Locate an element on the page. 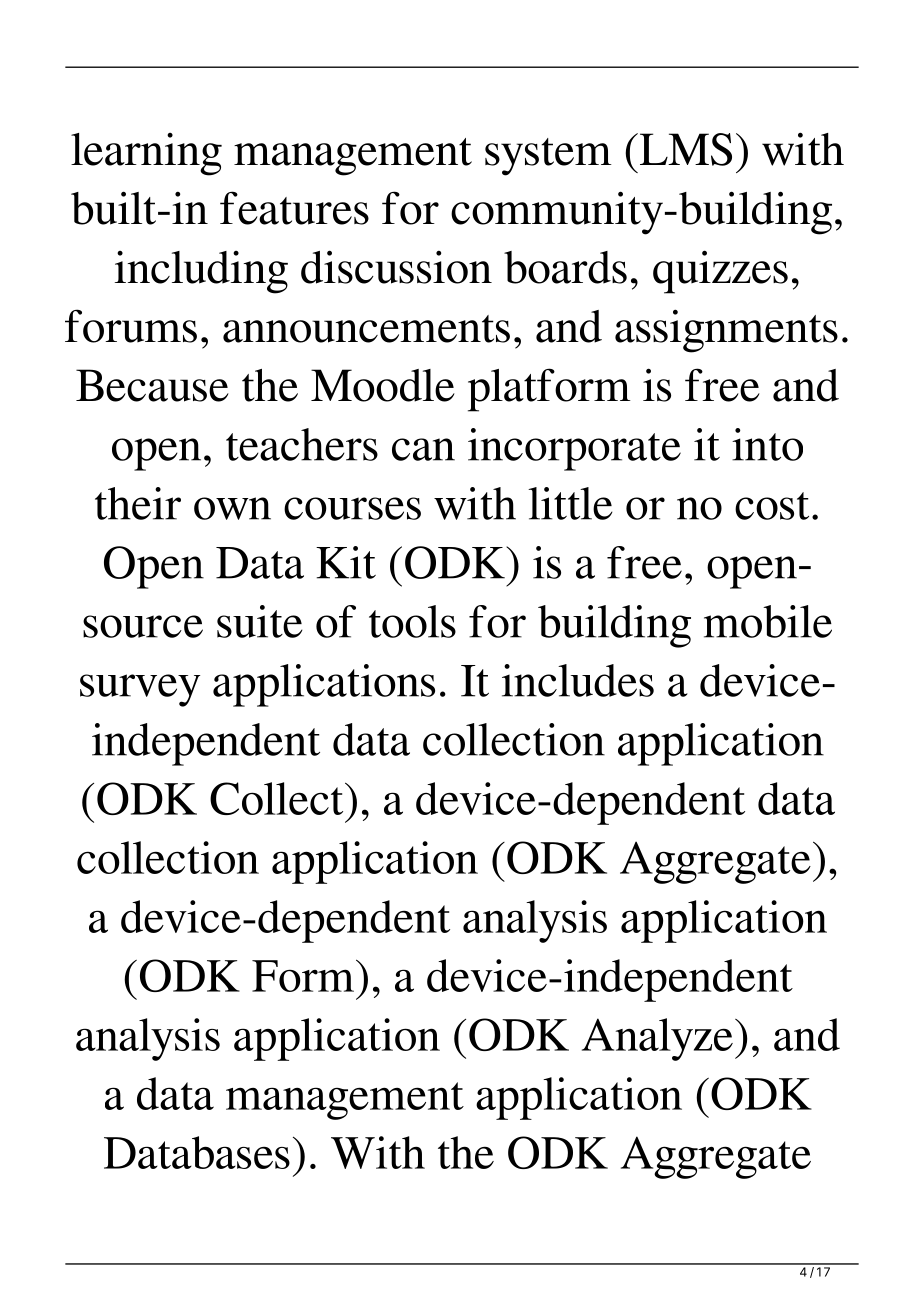 Image resolution: width=924 pixels, height=1308 pixels. tools is located at coordinates (412, 621).
